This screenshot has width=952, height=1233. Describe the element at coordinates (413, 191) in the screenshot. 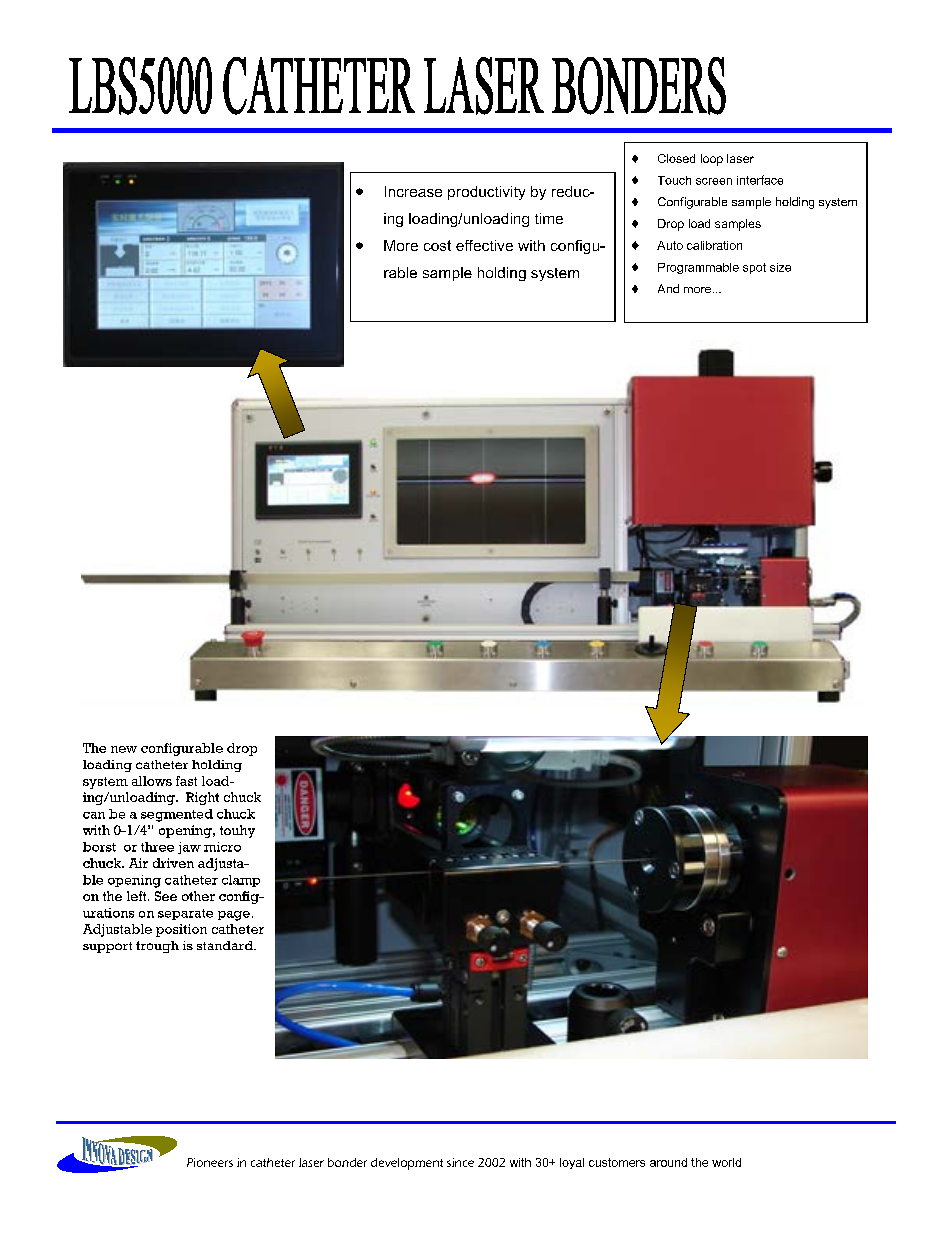

I see `Increase` at that location.
